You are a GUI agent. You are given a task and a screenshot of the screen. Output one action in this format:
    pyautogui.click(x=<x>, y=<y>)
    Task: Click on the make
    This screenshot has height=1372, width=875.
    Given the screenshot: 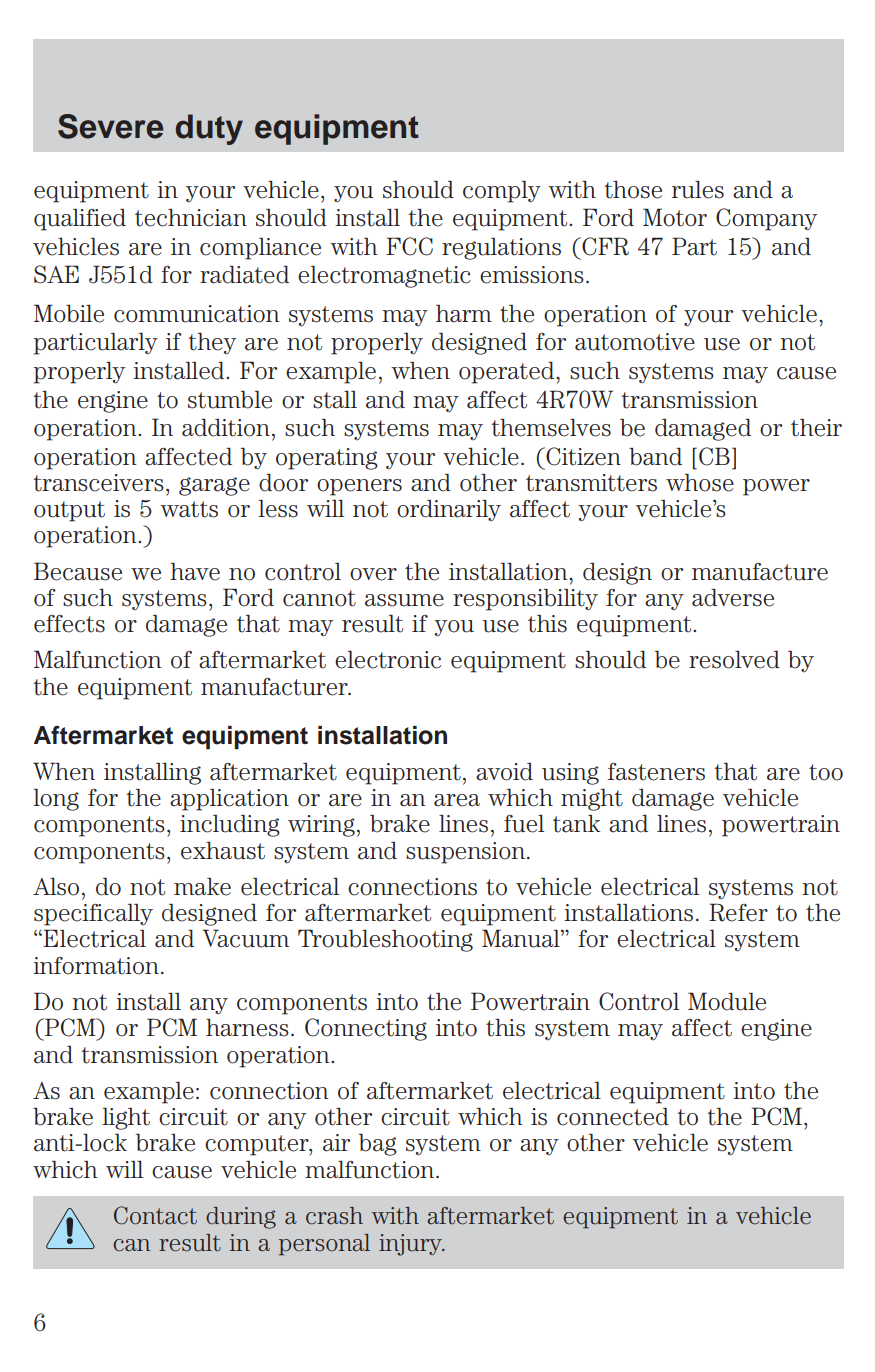 What is the action you would take?
    pyautogui.click(x=202, y=887)
